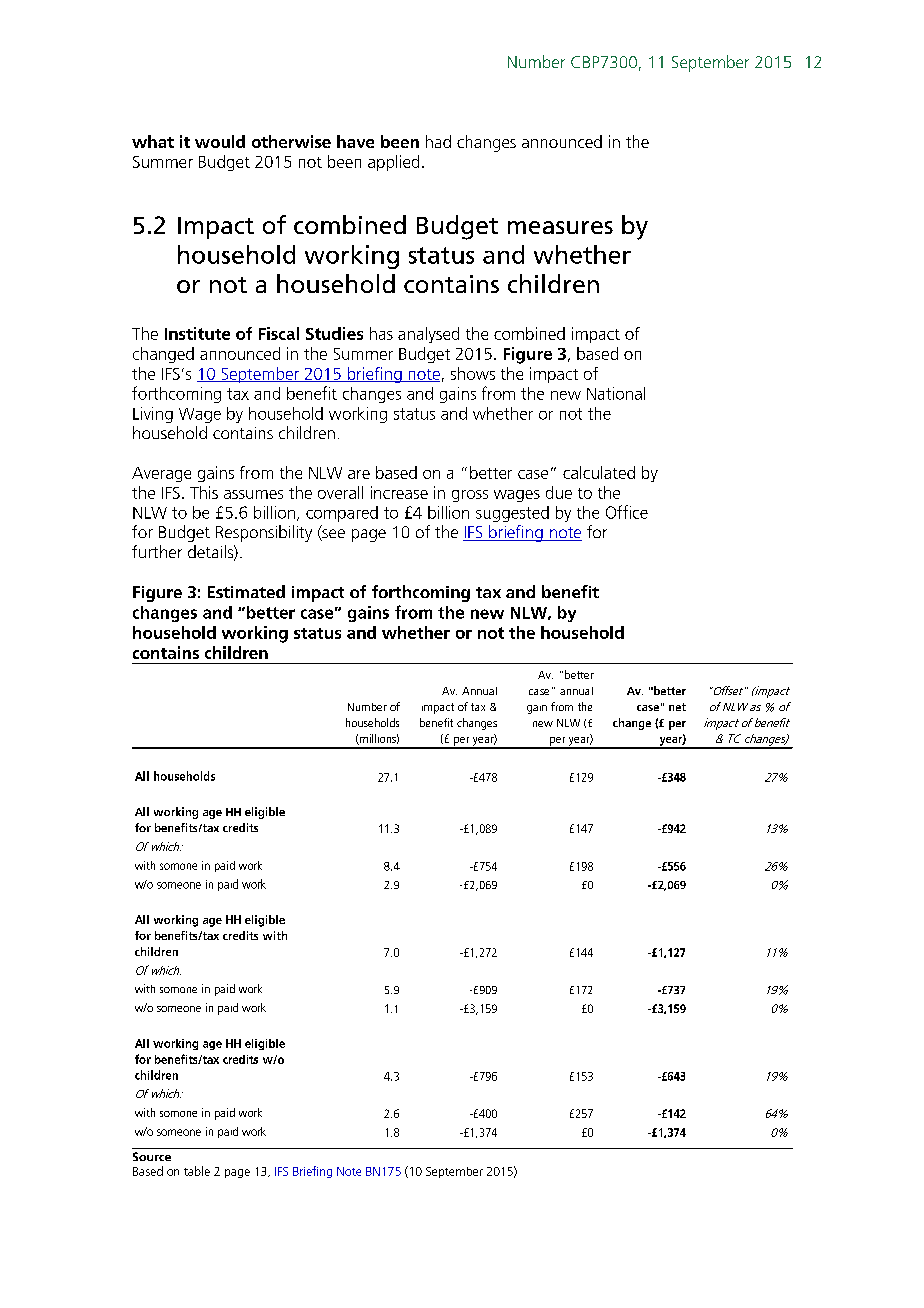  I want to click on Living, so click(153, 415).
